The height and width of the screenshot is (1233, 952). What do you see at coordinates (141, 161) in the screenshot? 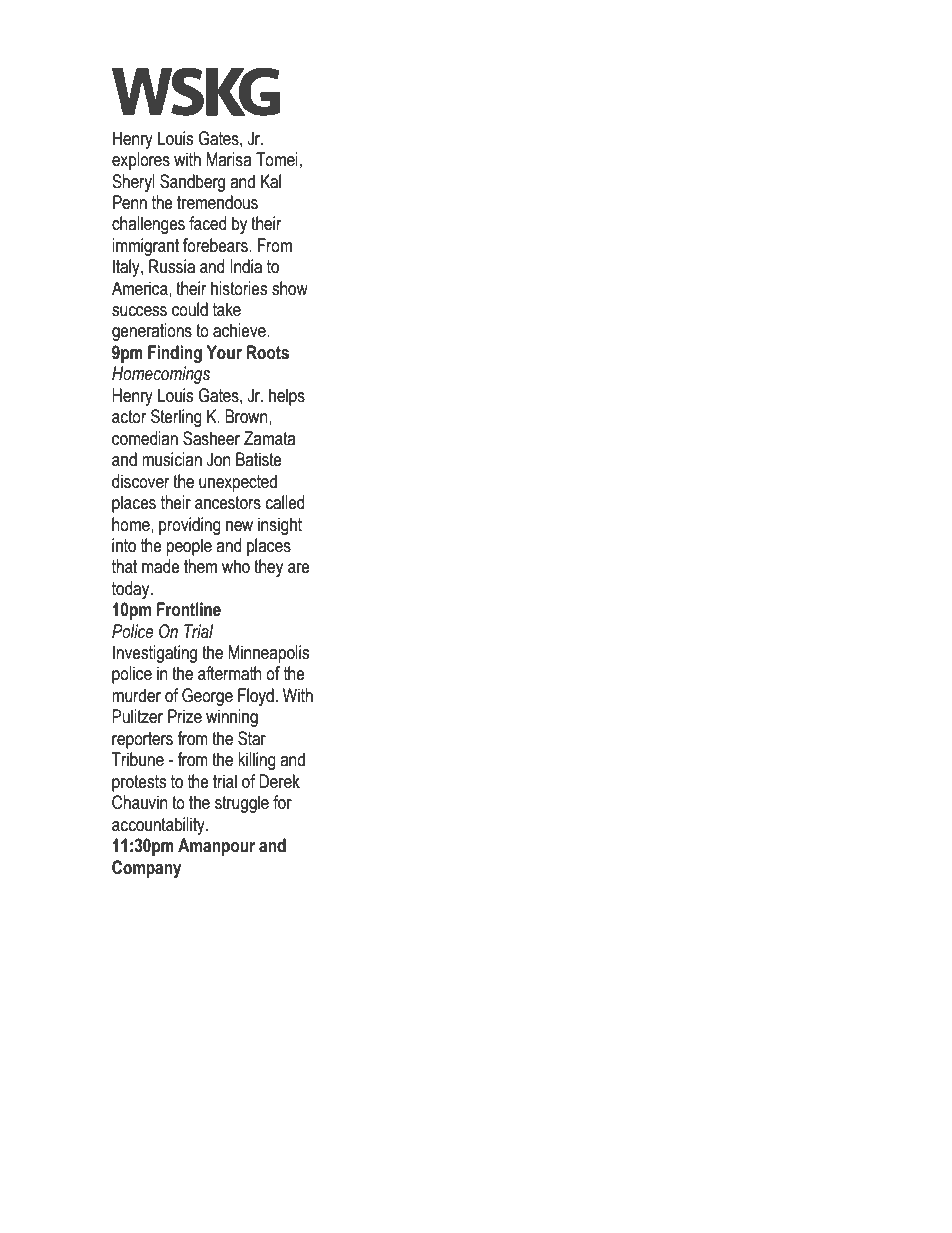
I see `explores` at bounding box center [141, 161].
